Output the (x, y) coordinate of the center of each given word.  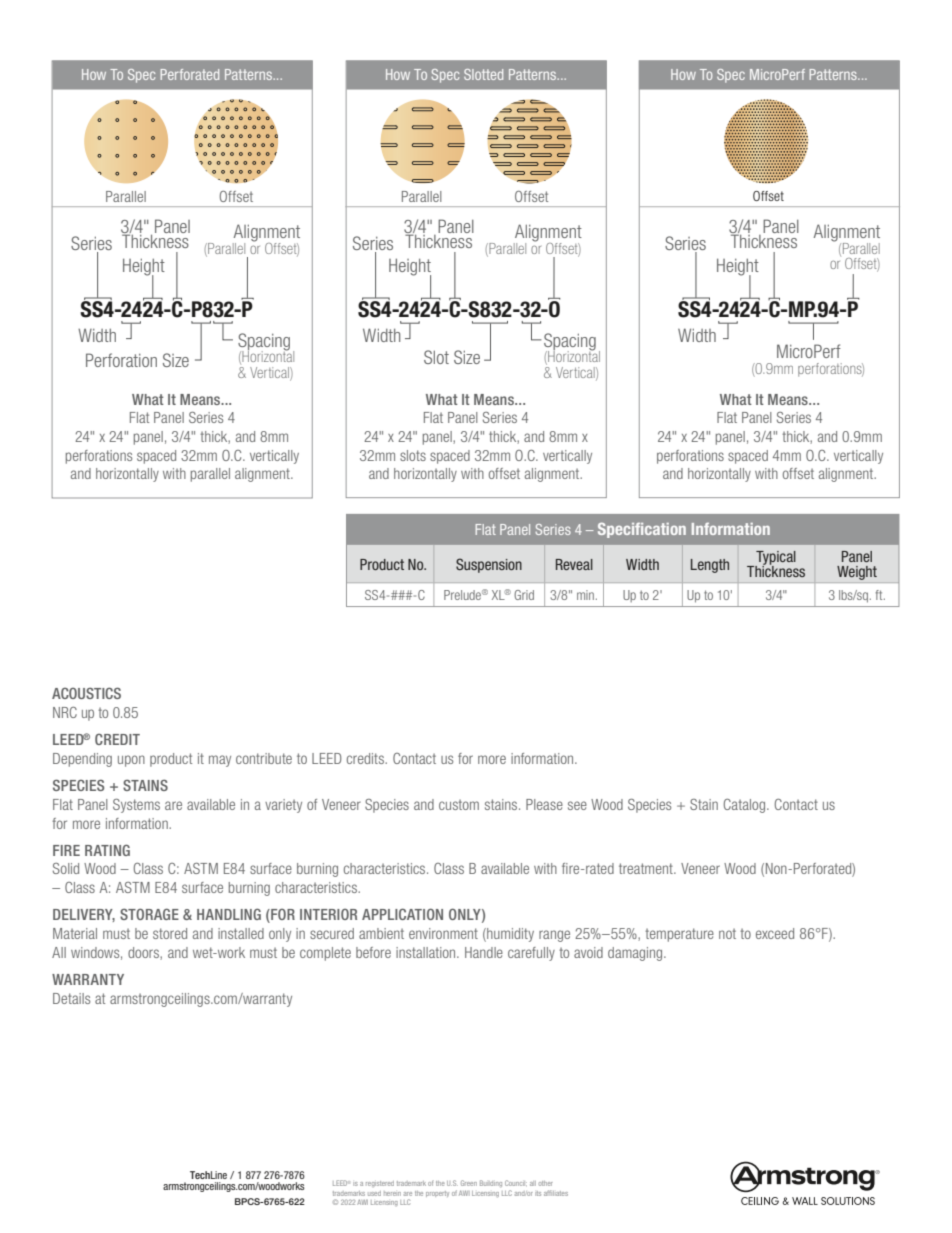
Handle (484, 952)
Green (469, 1183)
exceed (775, 933)
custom (459, 804)
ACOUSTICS (86, 693)
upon (131, 761)
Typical (775, 559)
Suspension (489, 565)
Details (71, 998)
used (374, 1193)
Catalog (746, 806)
